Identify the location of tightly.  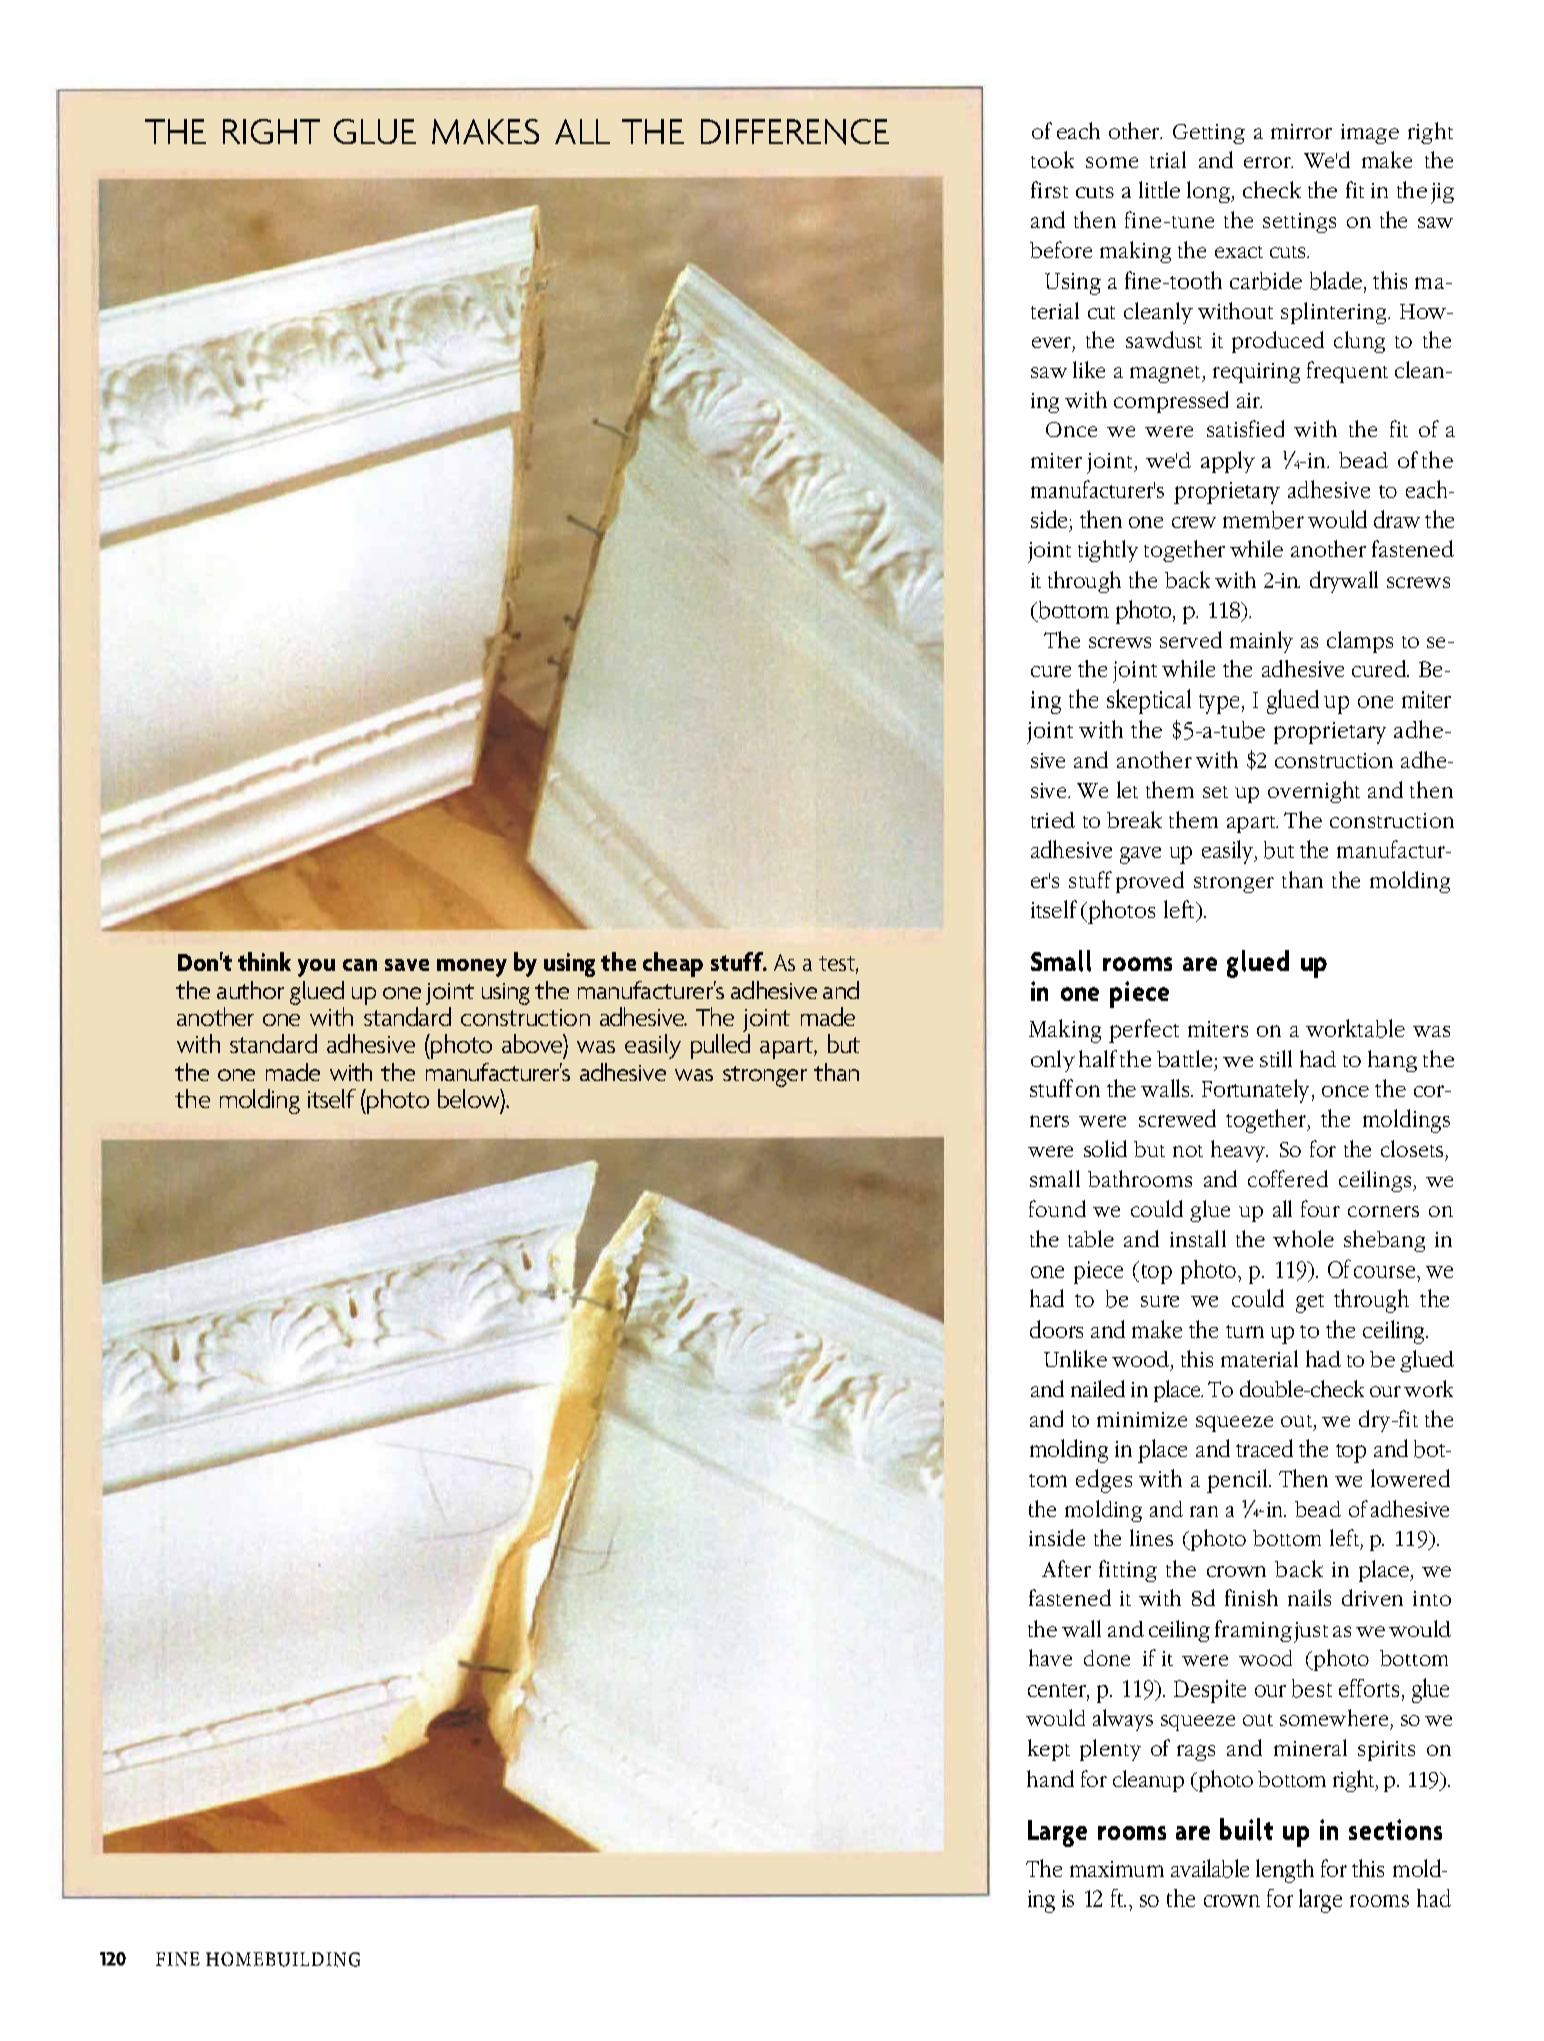
(1108, 551).
